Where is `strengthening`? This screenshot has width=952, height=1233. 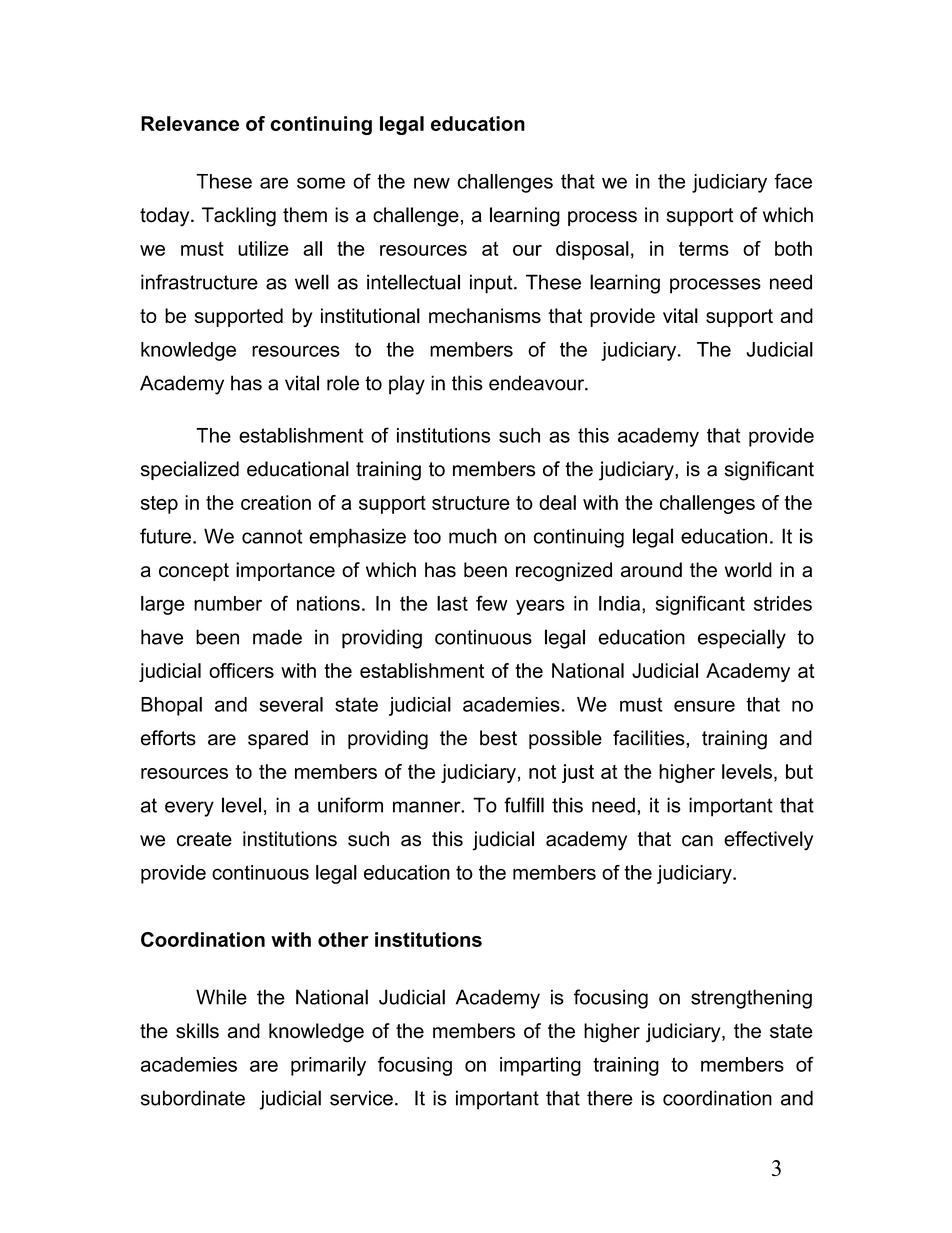
strengthening is located at coordinates (751, 999).
